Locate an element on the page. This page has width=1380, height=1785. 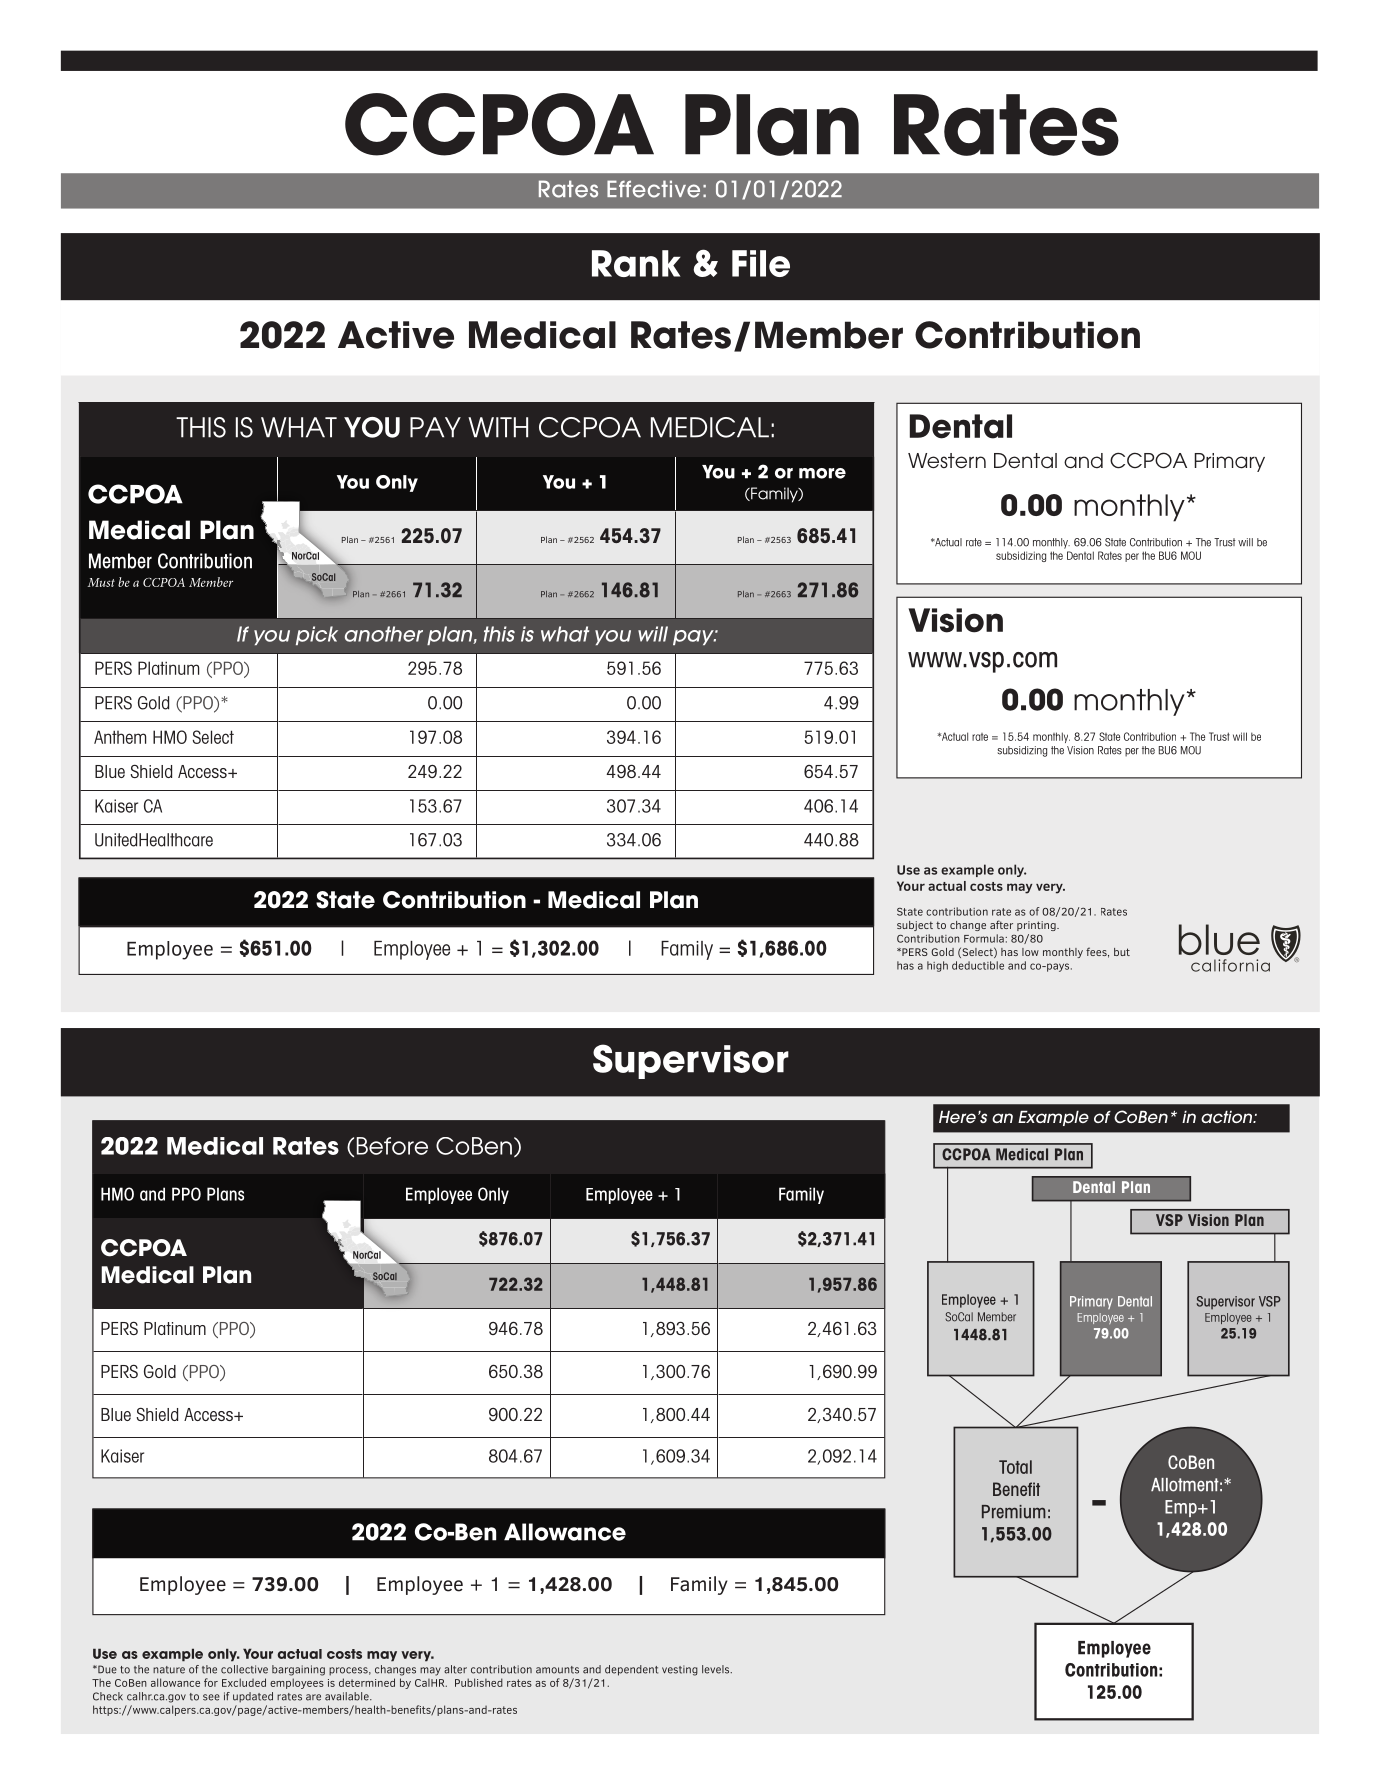
Anthem is located at coordinates (120, 737).
